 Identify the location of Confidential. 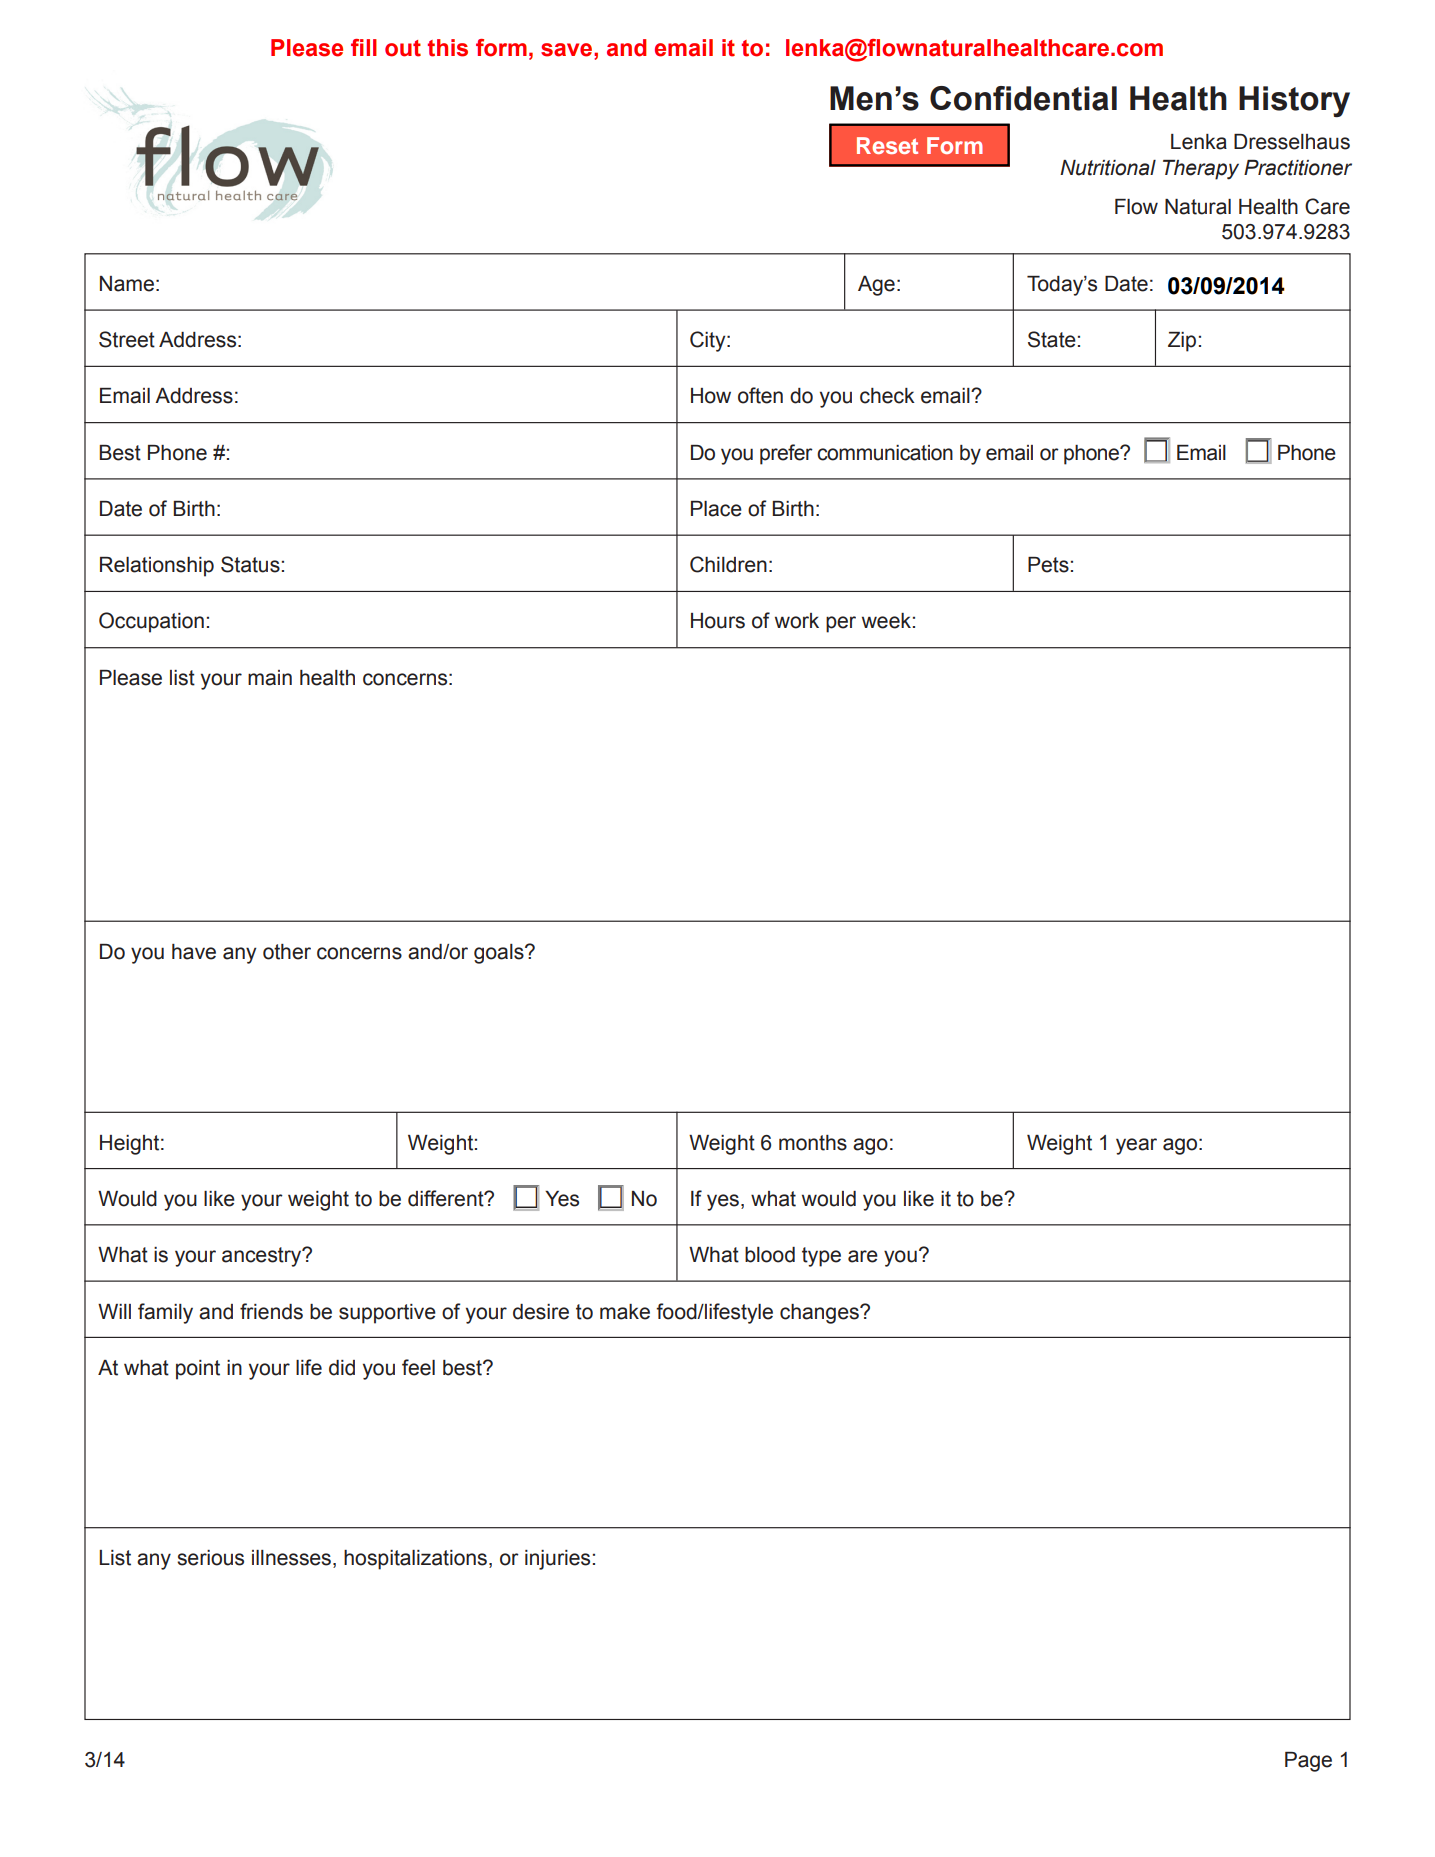
(1023, 98).
